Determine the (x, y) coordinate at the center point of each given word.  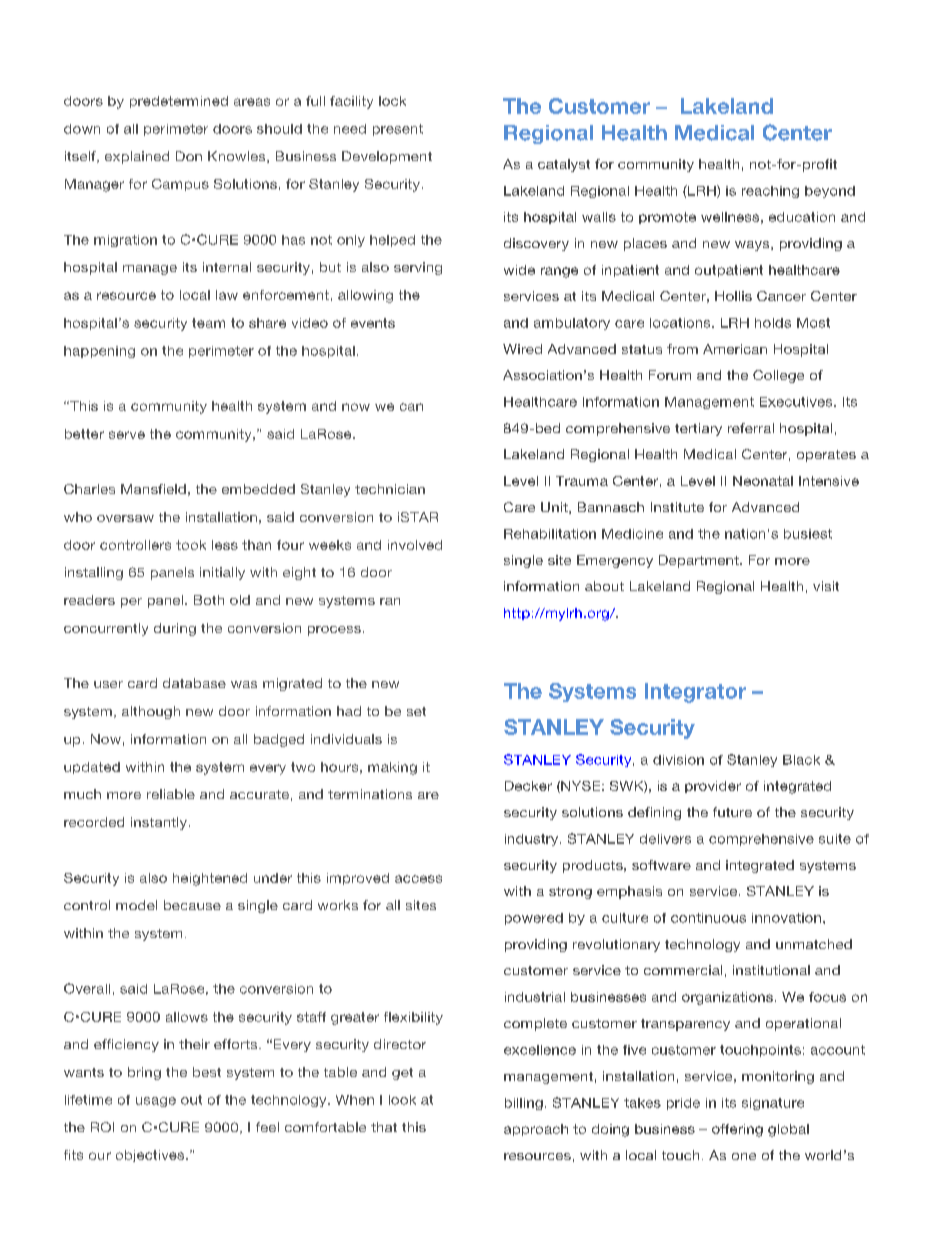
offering (737, 1130)
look (402, 1100)
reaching (770, 192)
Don (189, 156)
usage (156, 1102)
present (398, 130)
